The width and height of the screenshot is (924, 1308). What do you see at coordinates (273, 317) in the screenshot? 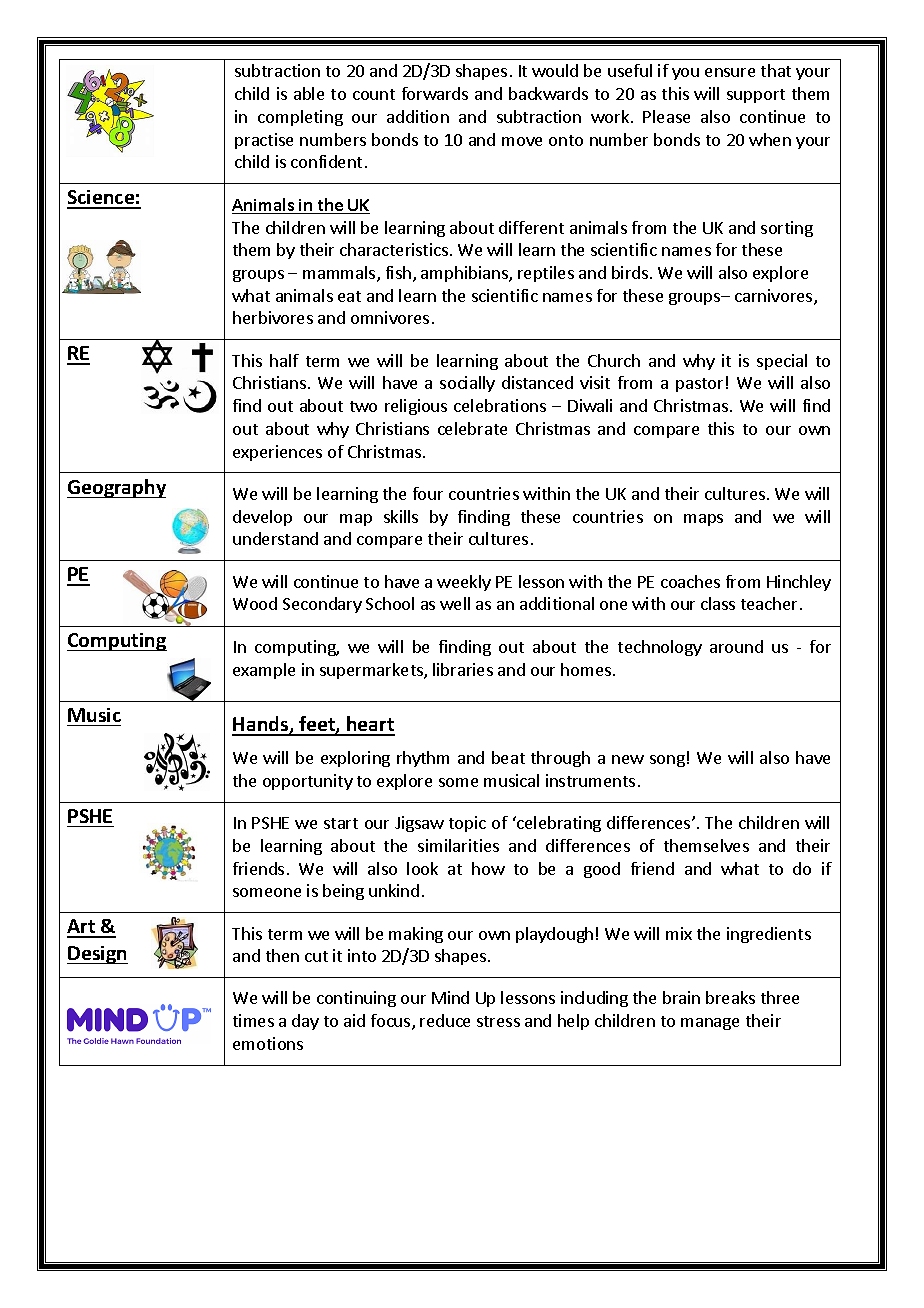
I see `herbivores` at bounding box center [273, 317].
